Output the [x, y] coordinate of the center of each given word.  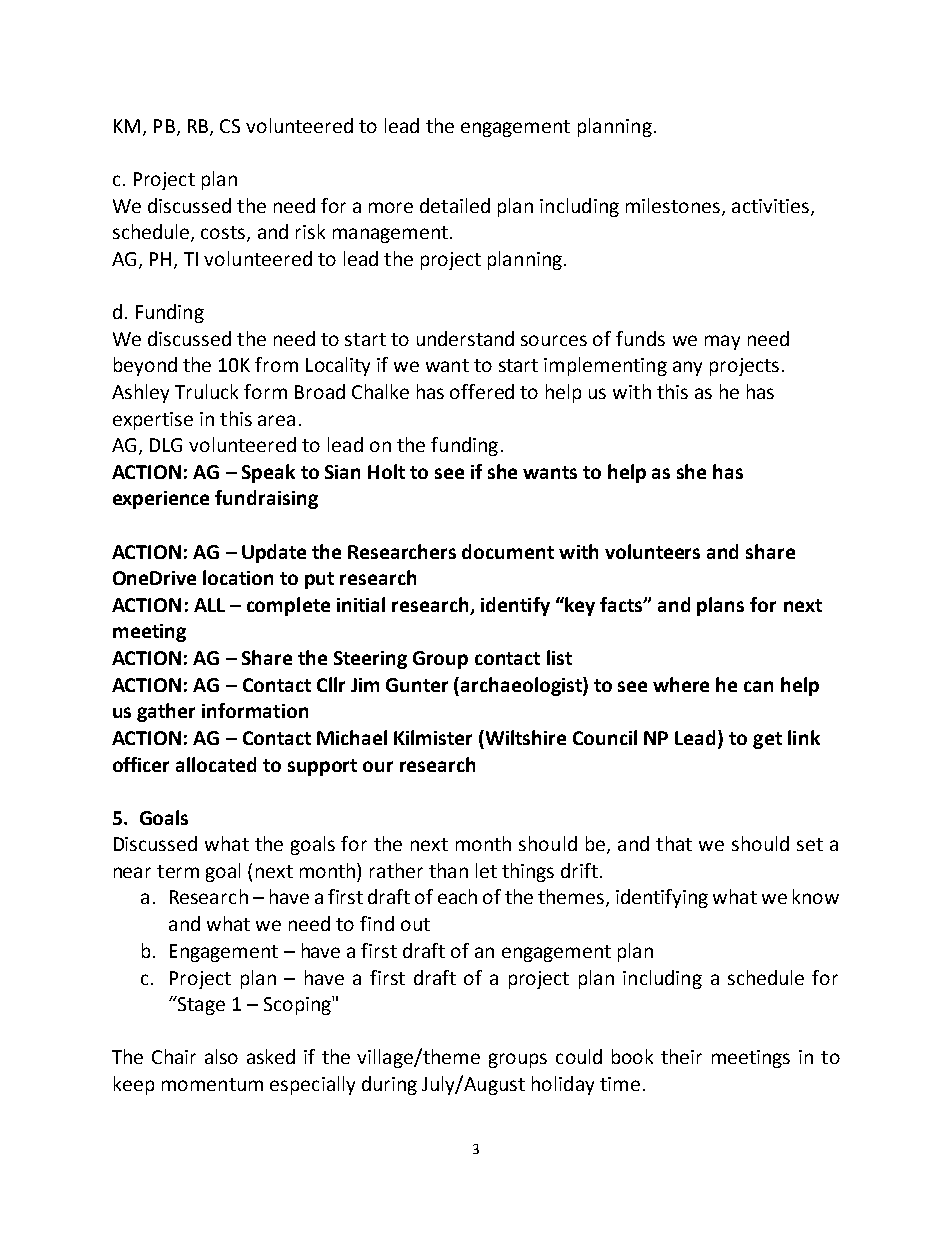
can [758, 686]
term [178, 871]
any [687, 368]
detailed [455, 205]
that [674, 843]
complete [288, 606]
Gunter [417, 685]
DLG [166, 445]
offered [482, 391]
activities [770, 206]
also [221, 1056]
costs [224, 234]
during [389, 1085]
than [448, 870]
